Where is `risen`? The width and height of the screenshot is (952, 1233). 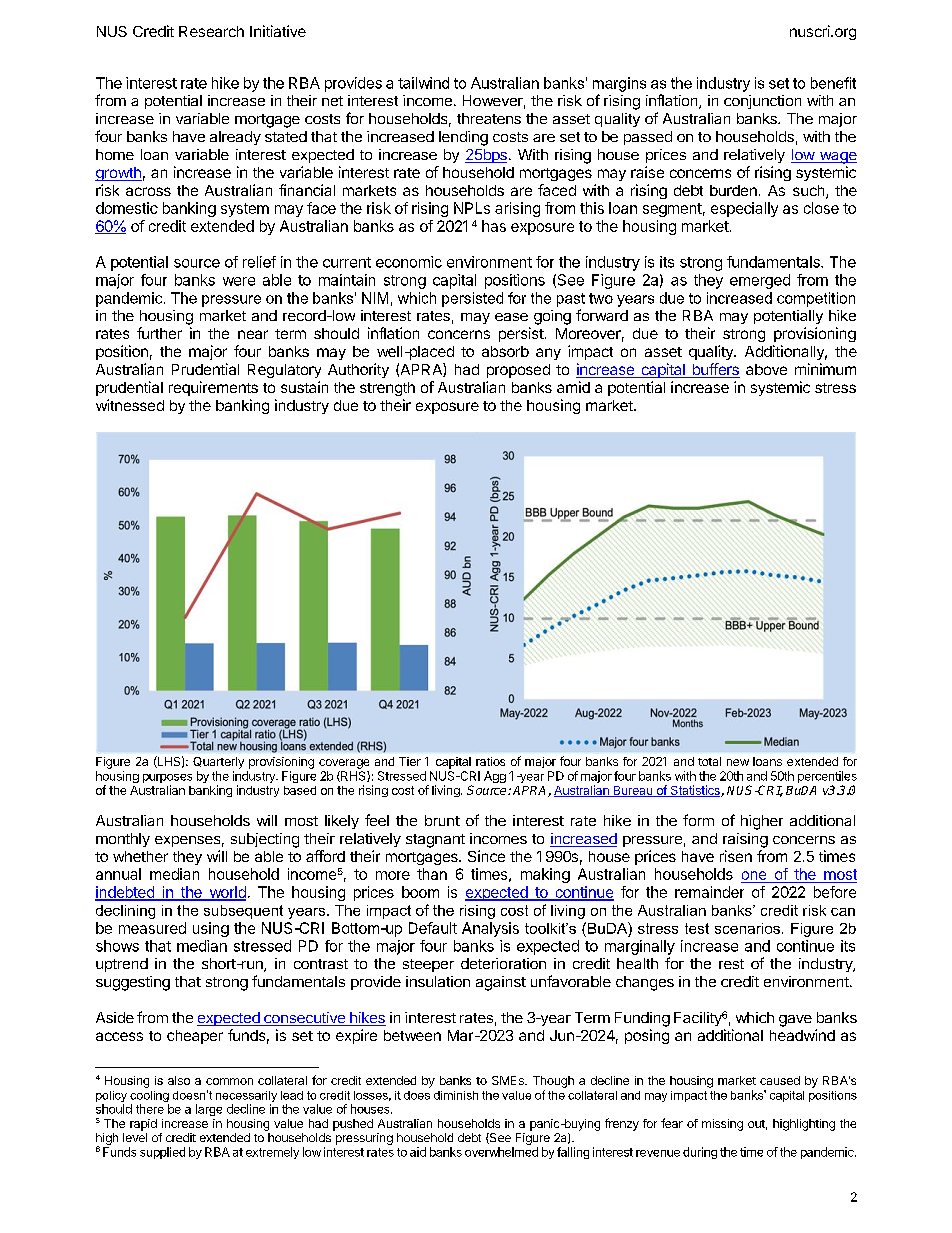 risen is located at coordinates (736, 856).
